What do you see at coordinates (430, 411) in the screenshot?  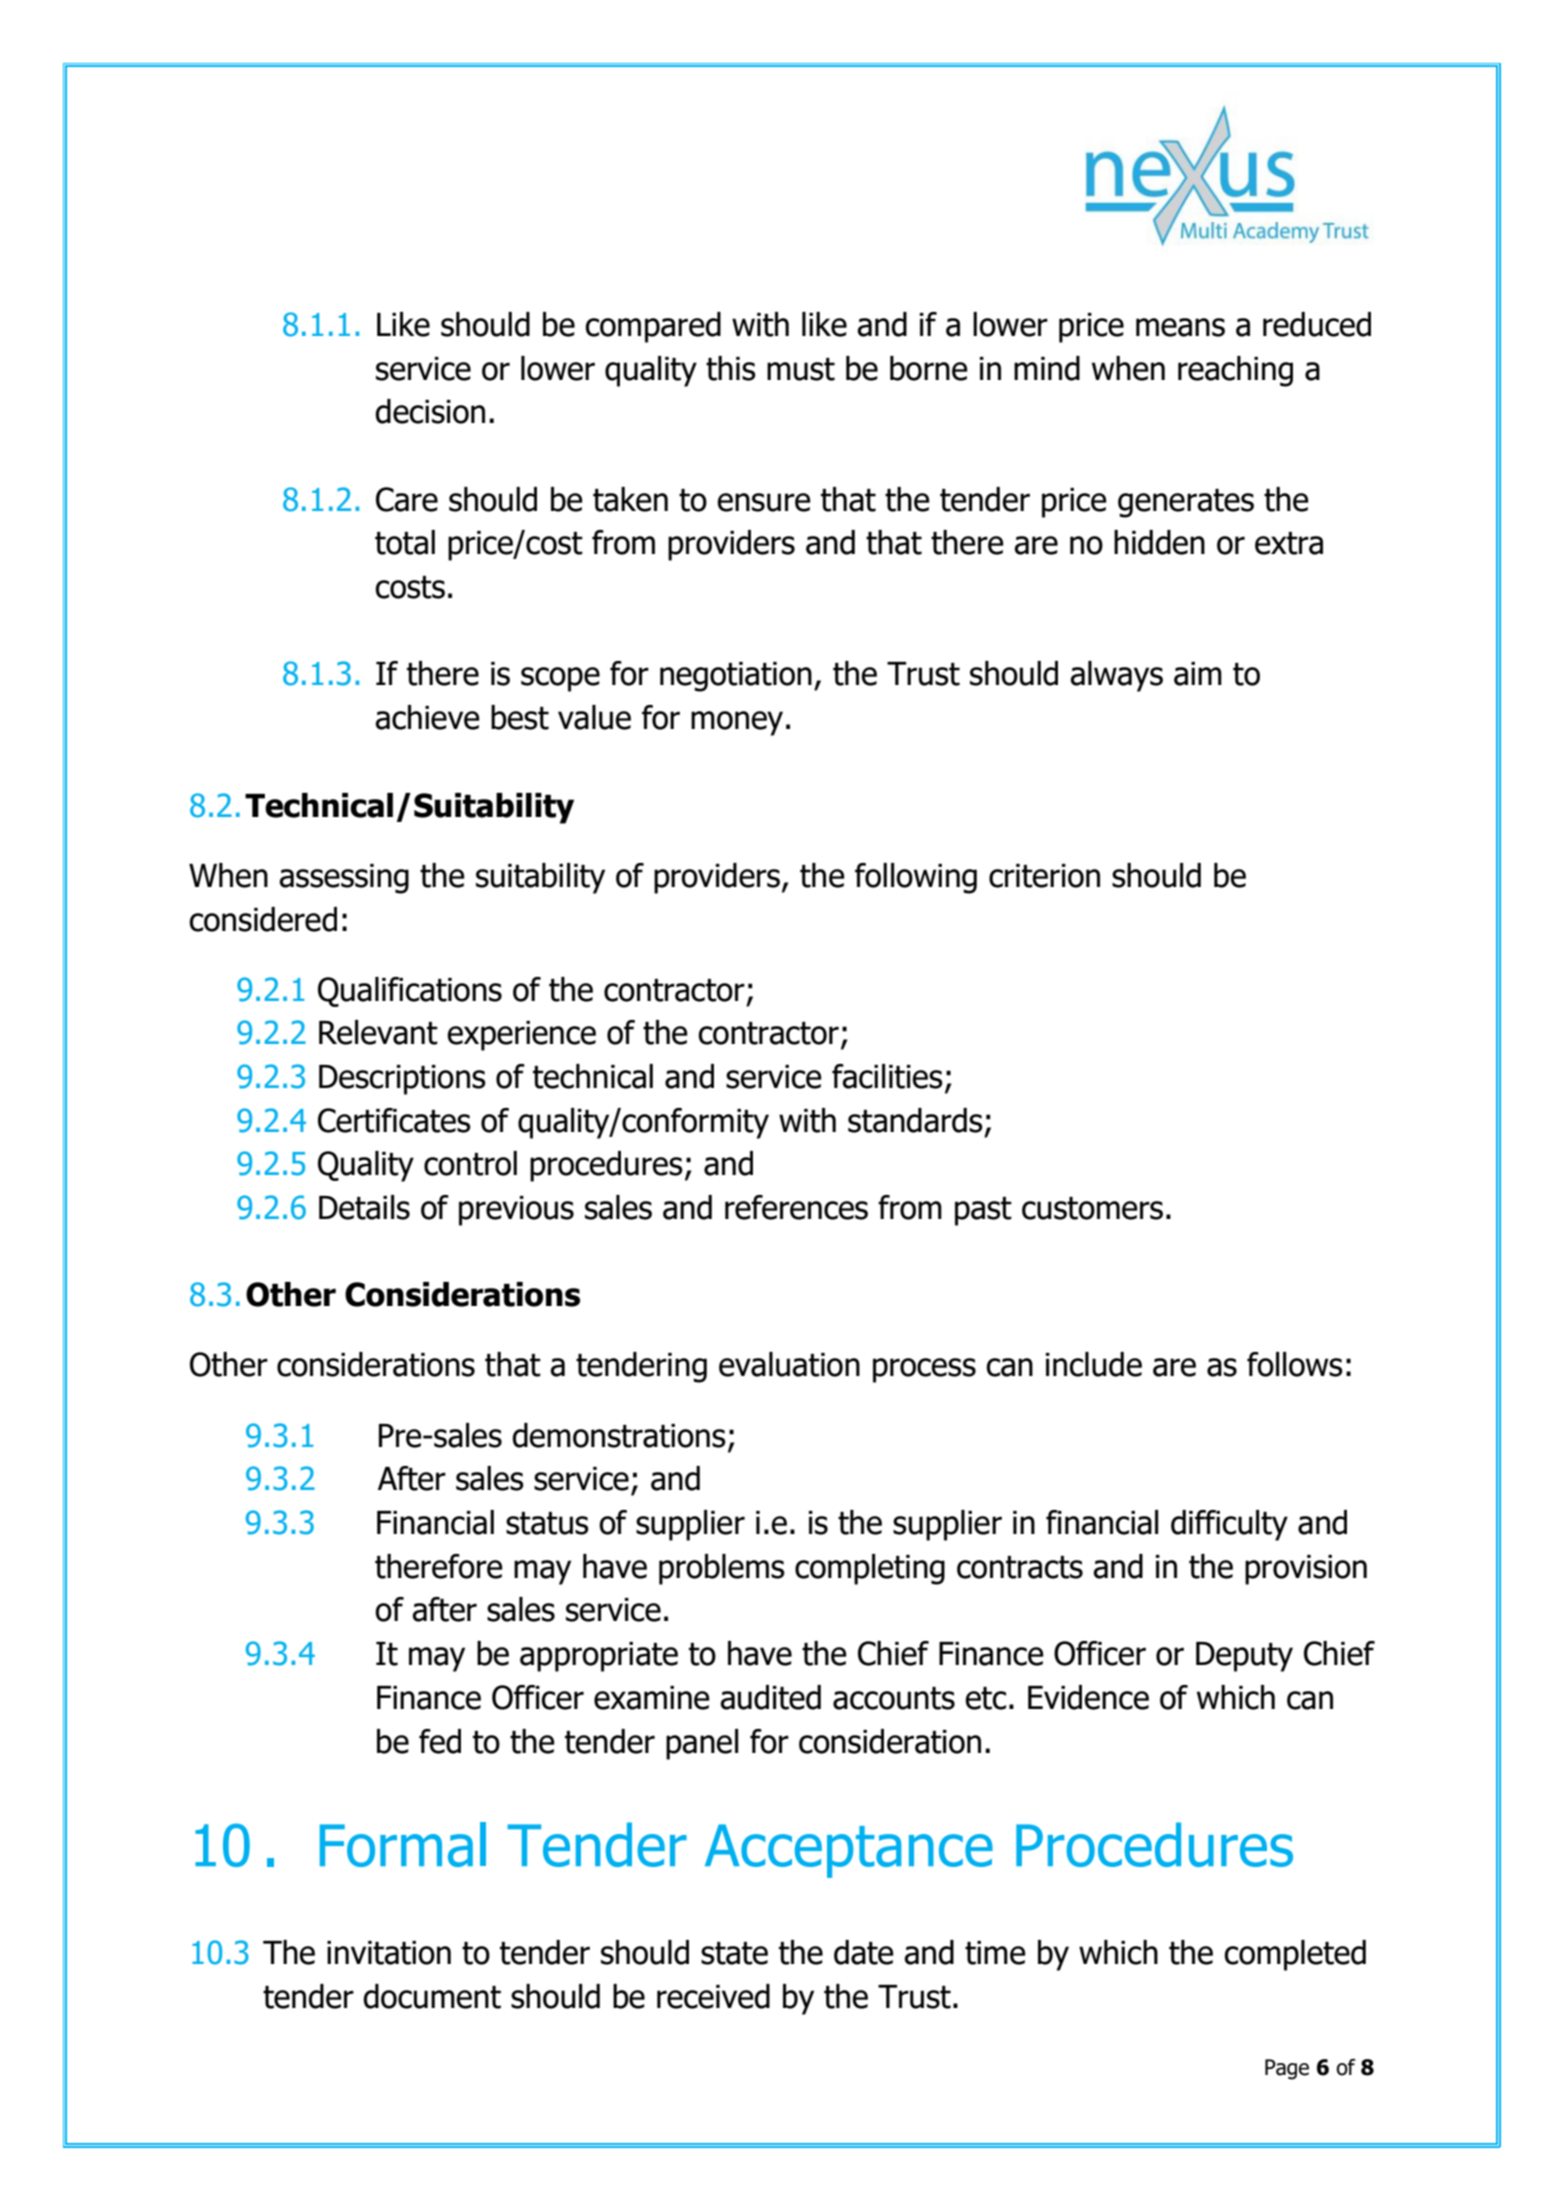 I see `decision` at bounding box center [430, 411].
